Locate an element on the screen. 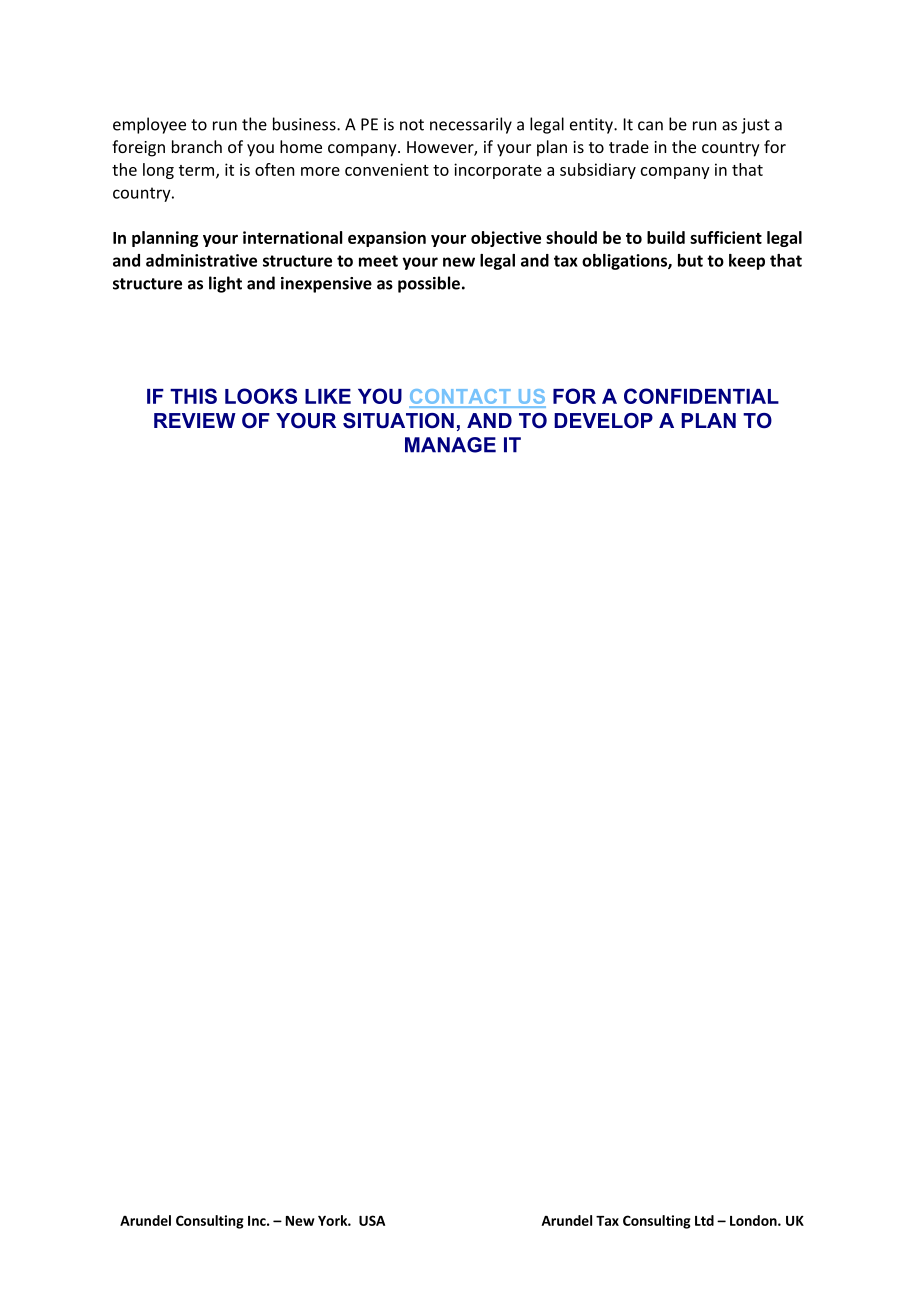  CONTACT is located at coordinates (461, 398).
